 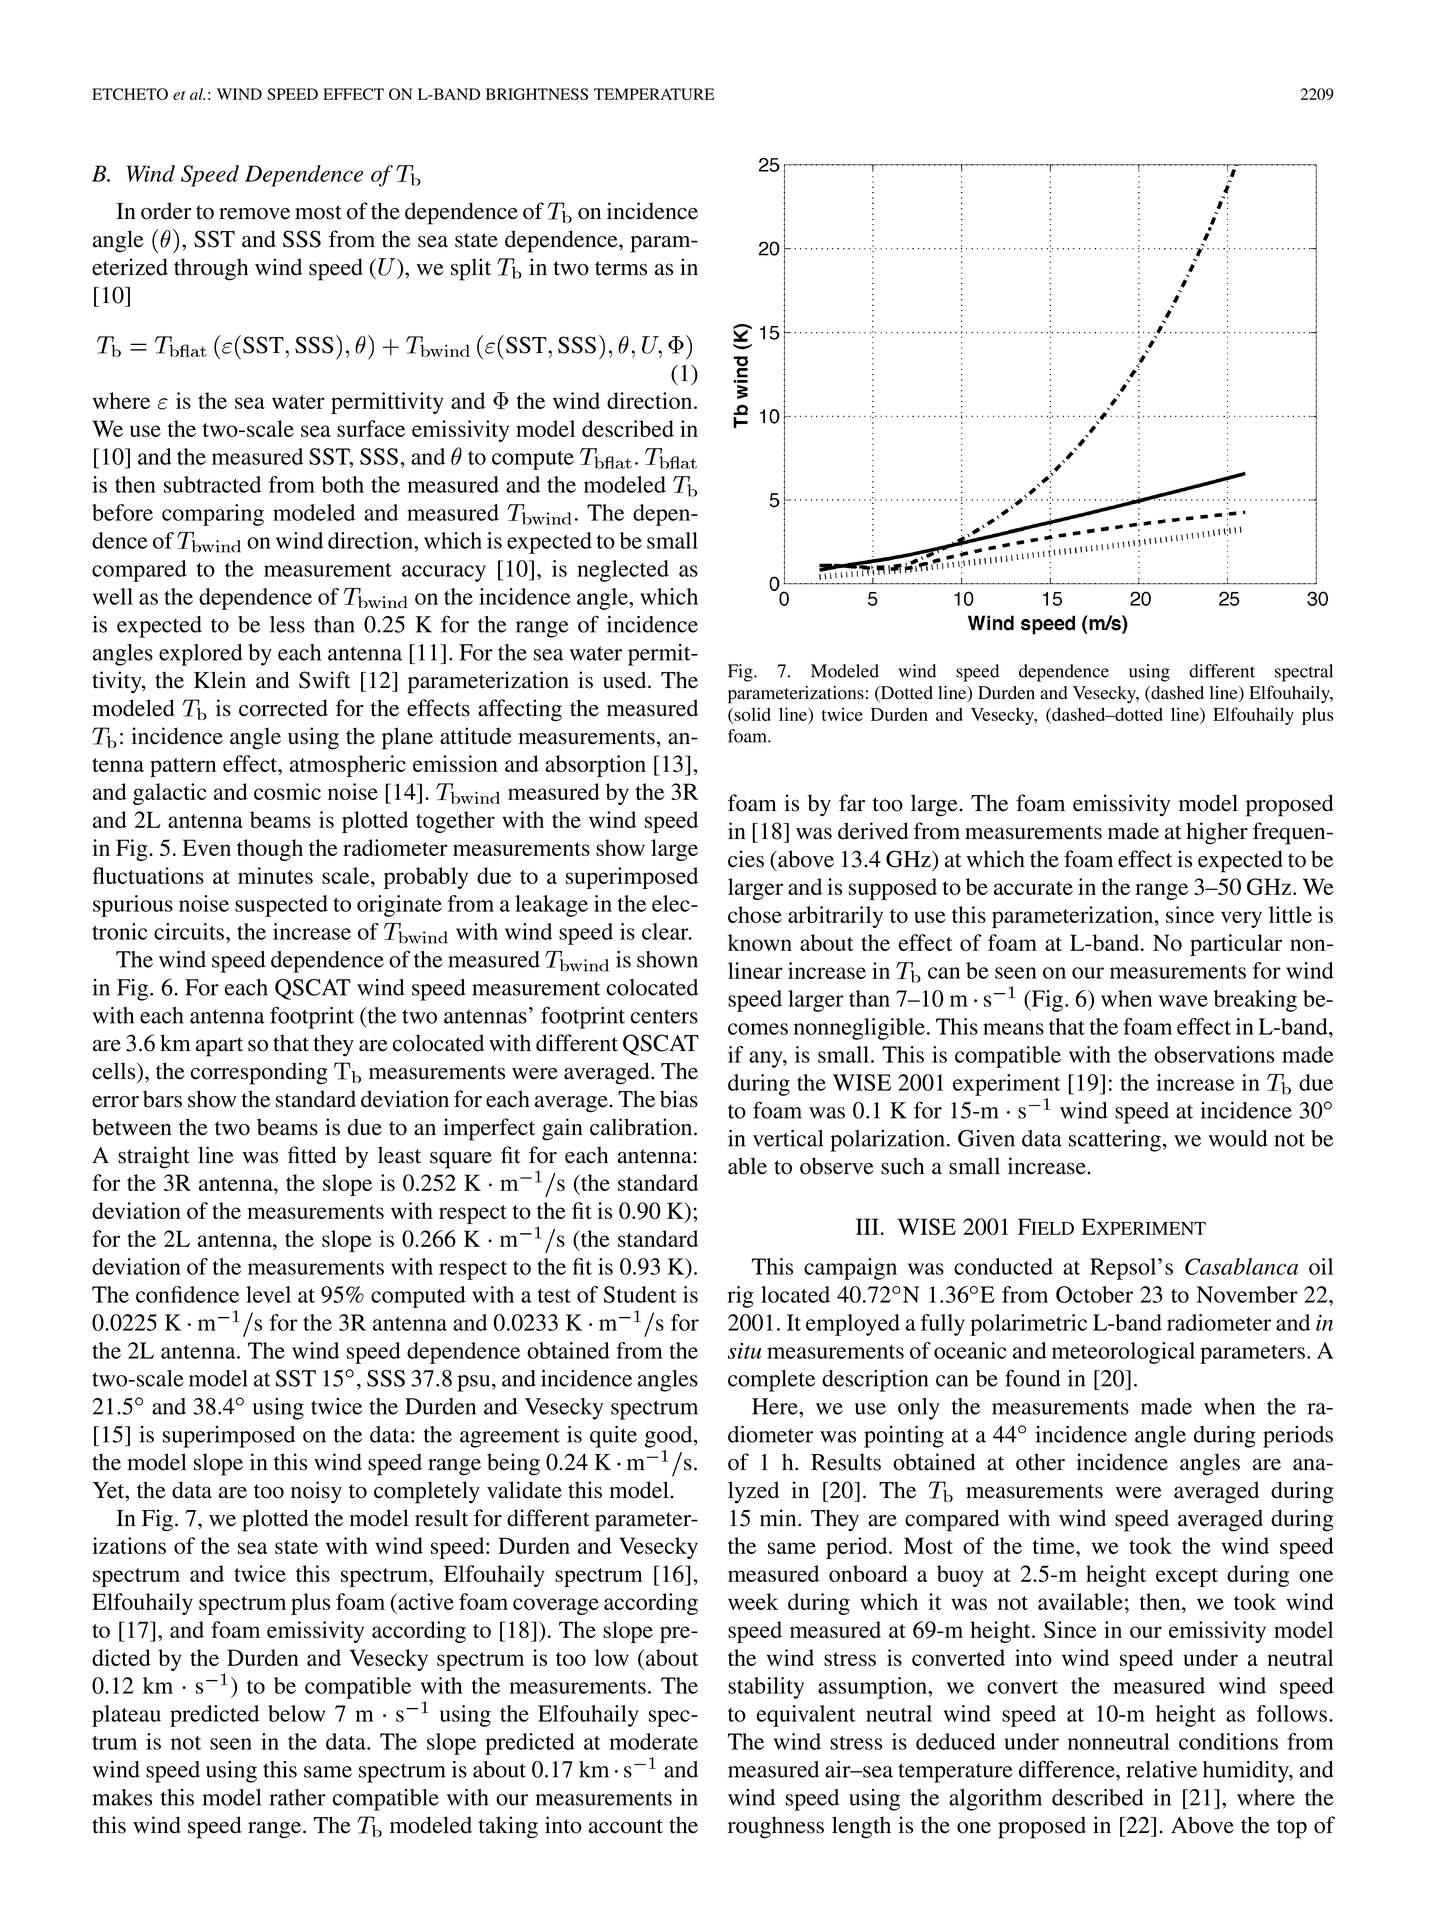 I want to click on remove, so click(x=254, y=214).
